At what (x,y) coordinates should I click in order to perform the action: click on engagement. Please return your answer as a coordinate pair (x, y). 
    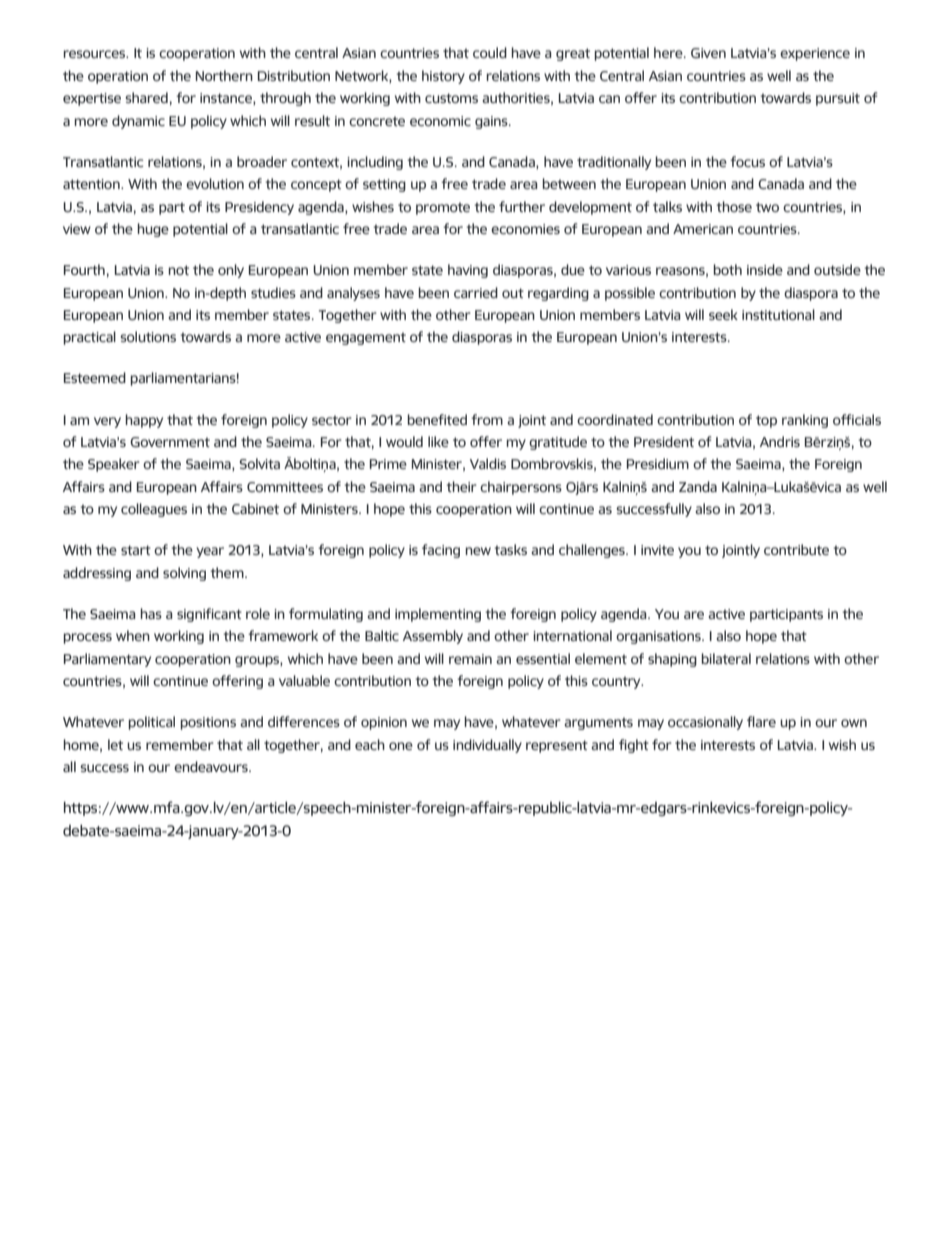
    Looking at the image, I should click on (366, 339).
